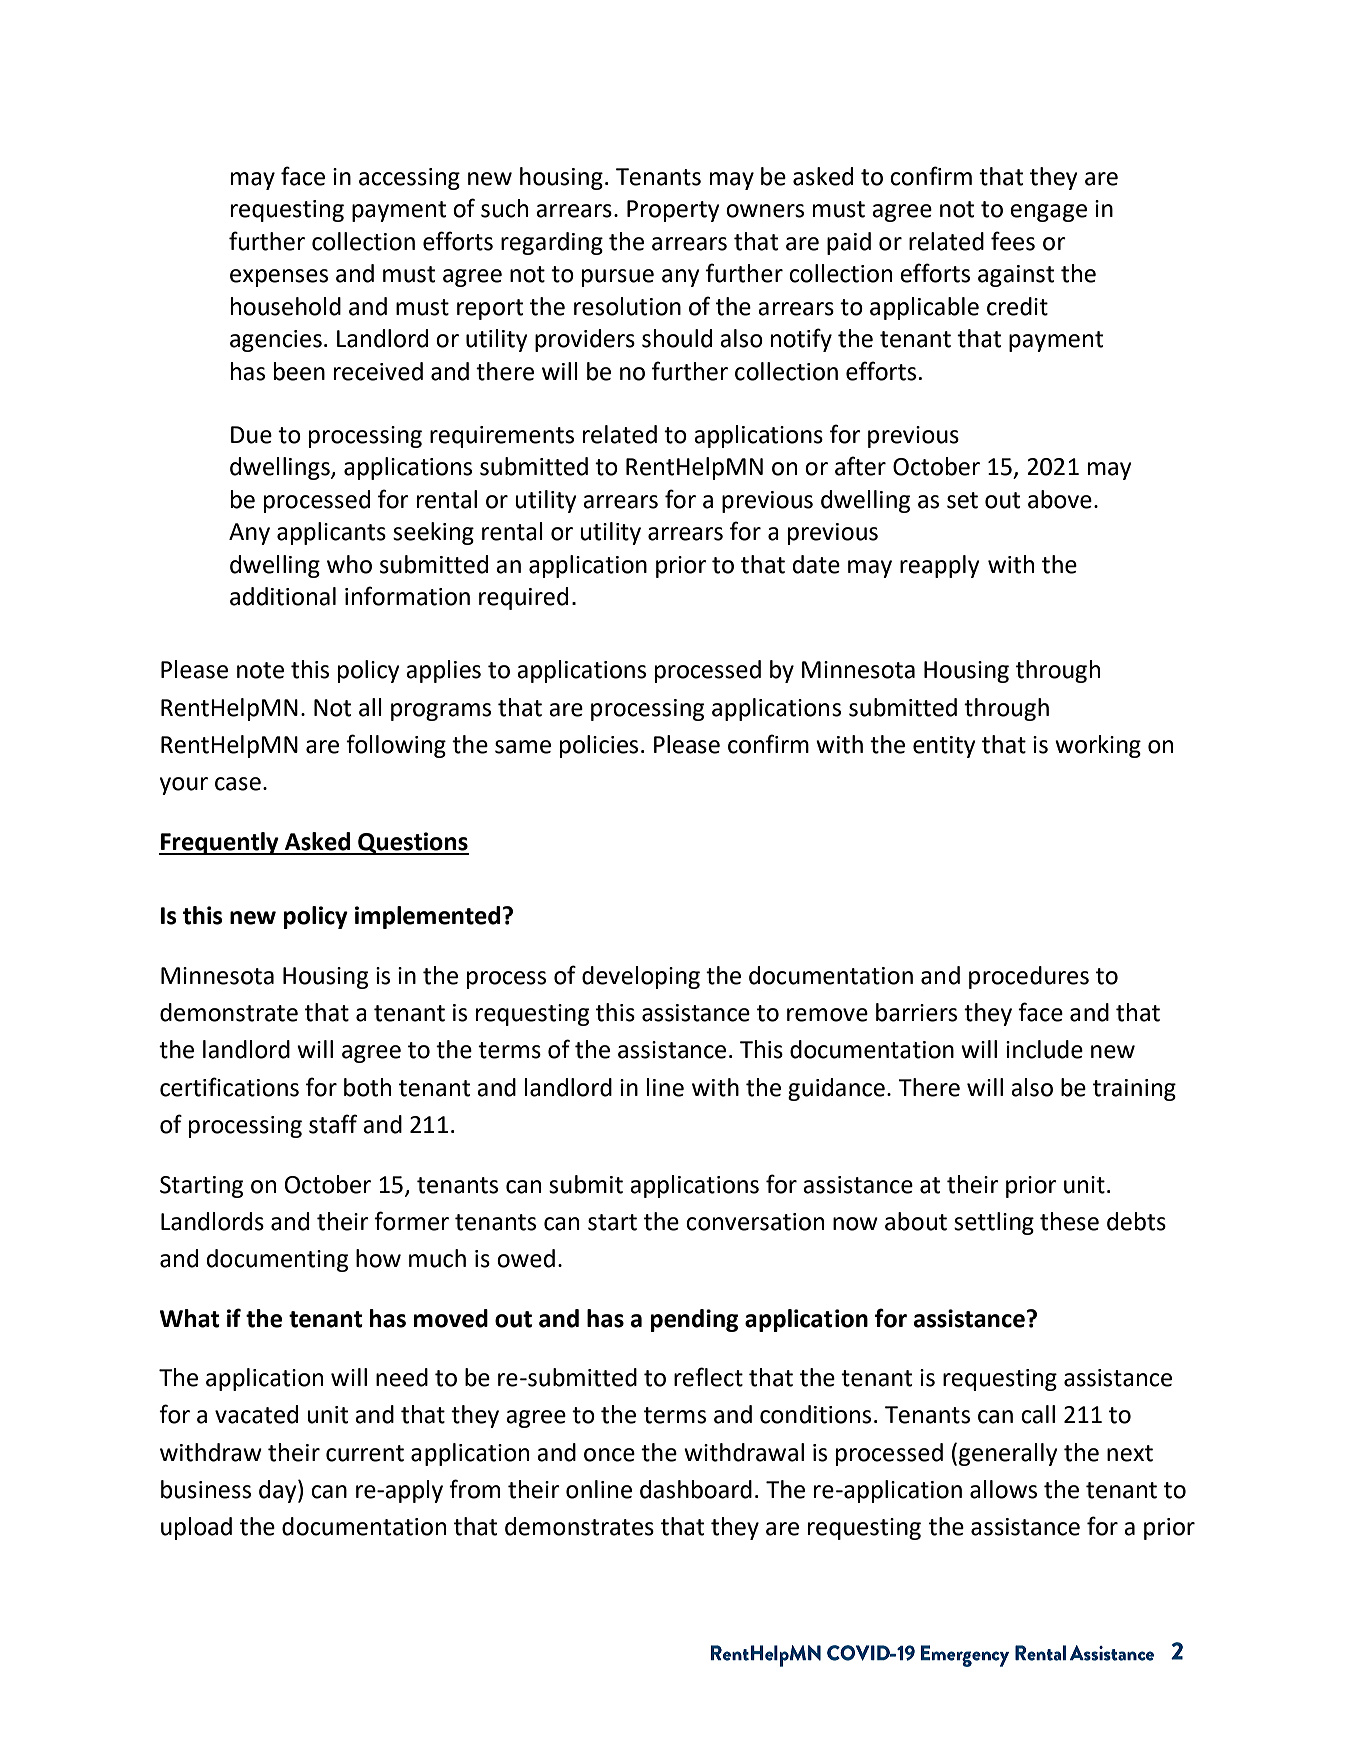  I want to click on dashboard, so click(696, 1489).
